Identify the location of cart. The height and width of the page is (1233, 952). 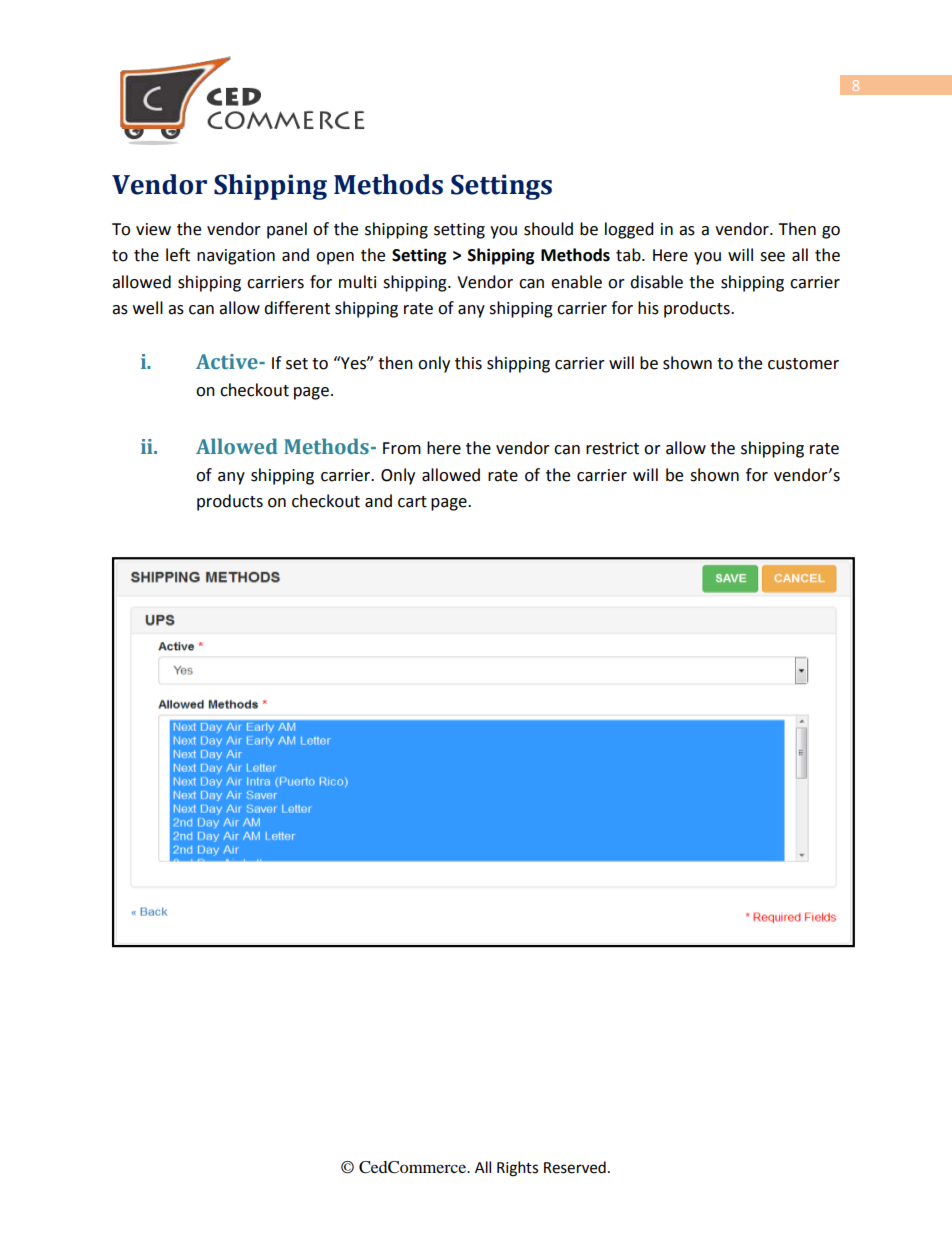
(412, 502).
